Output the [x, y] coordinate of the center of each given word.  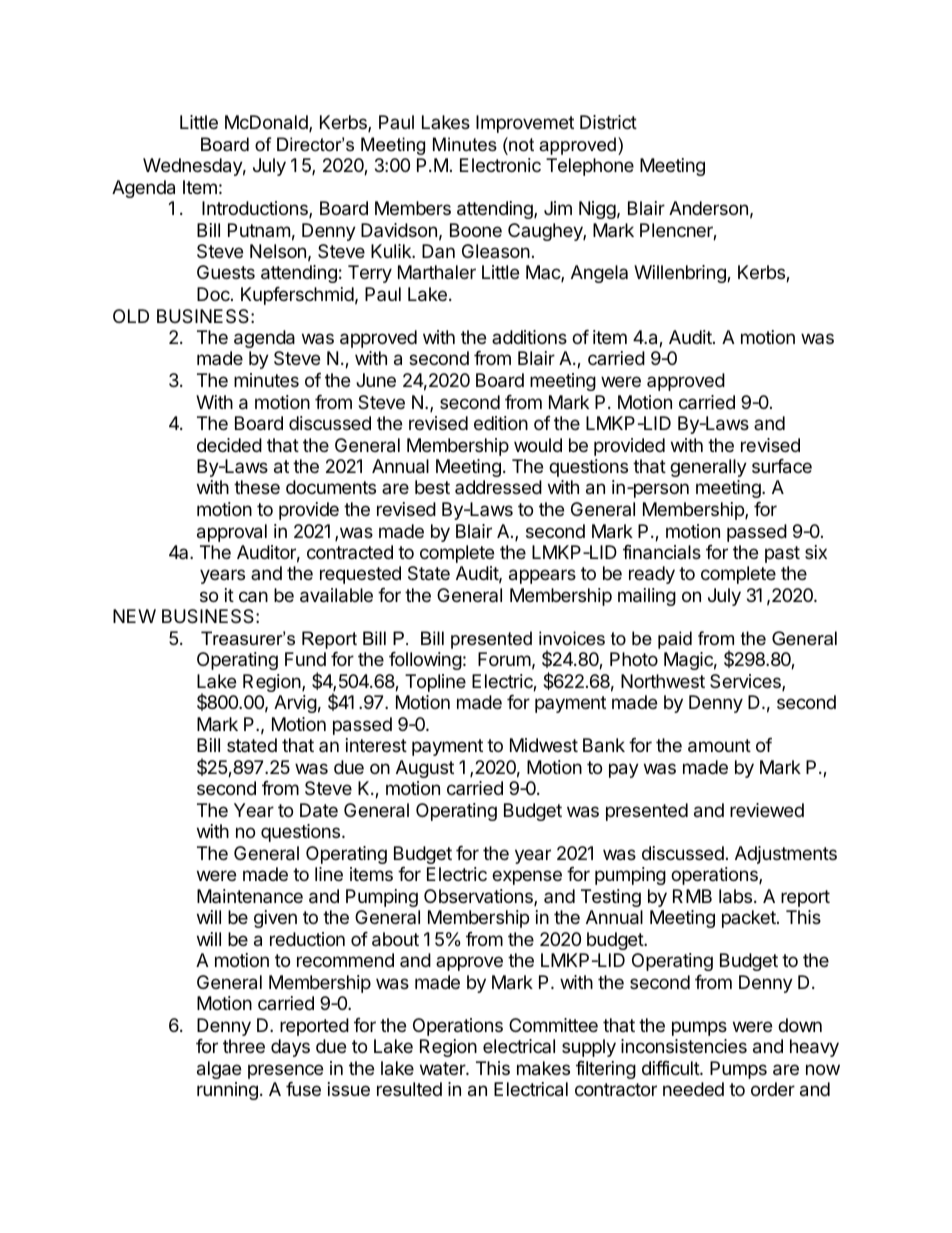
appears [542, 576]
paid [675, 640]
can [253, 597]
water [443, 1068]
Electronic [500, 165]
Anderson [708, 208]
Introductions [256, 209]
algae [219, 1070]
